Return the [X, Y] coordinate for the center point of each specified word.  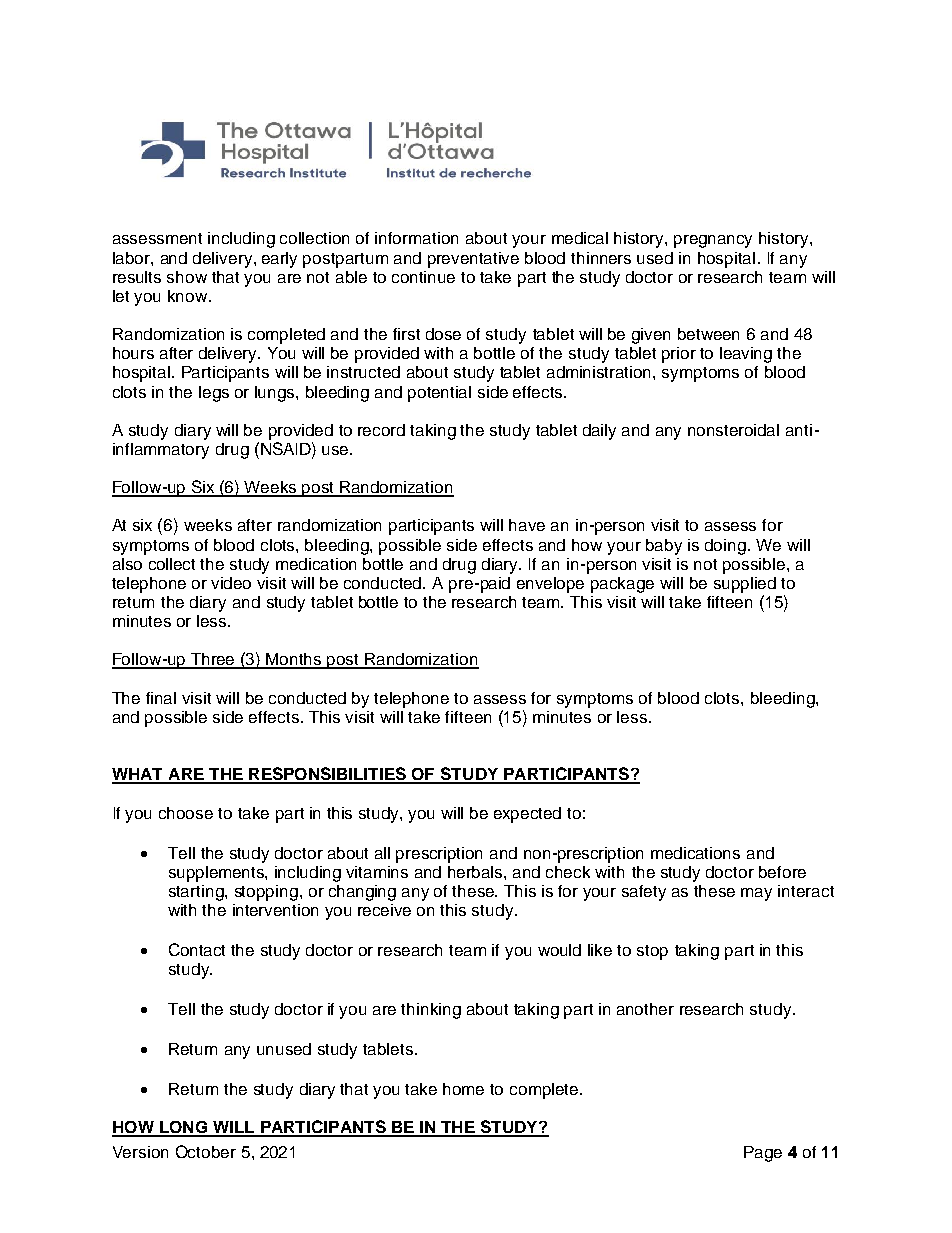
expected [527, 815]
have [527, 525]
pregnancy [713, 241]
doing [725, 547]
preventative [473, 260]
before [782, 872]
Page [763, 1154]
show [187, 277]
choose [186, 813]
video [231, 583]
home [463, 1089]
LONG [183, 1128]
